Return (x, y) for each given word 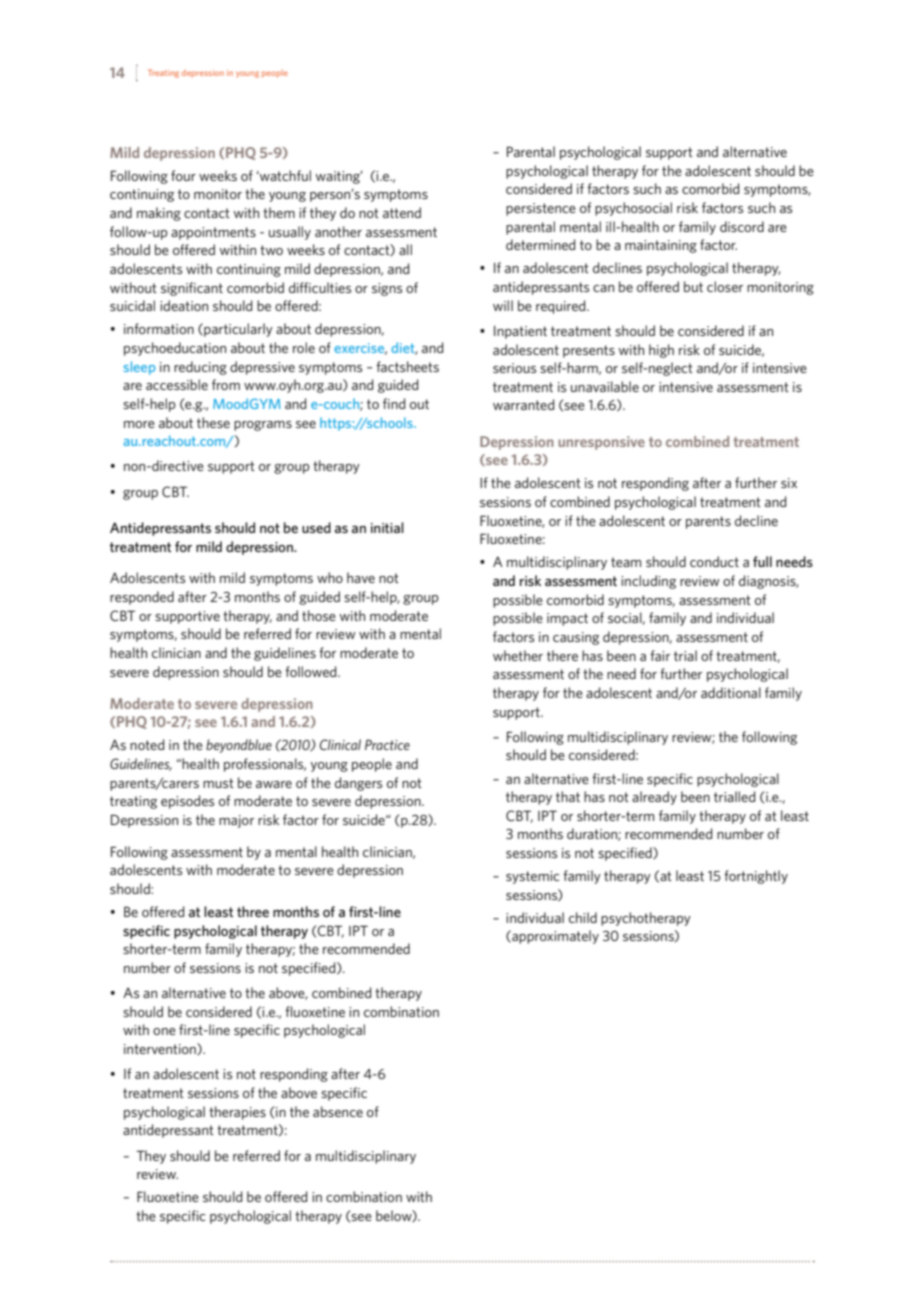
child (583, 917)
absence (338, 1111)
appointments (213, 233)
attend (402, 212)
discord (742, 226)
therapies (237, 1113)
